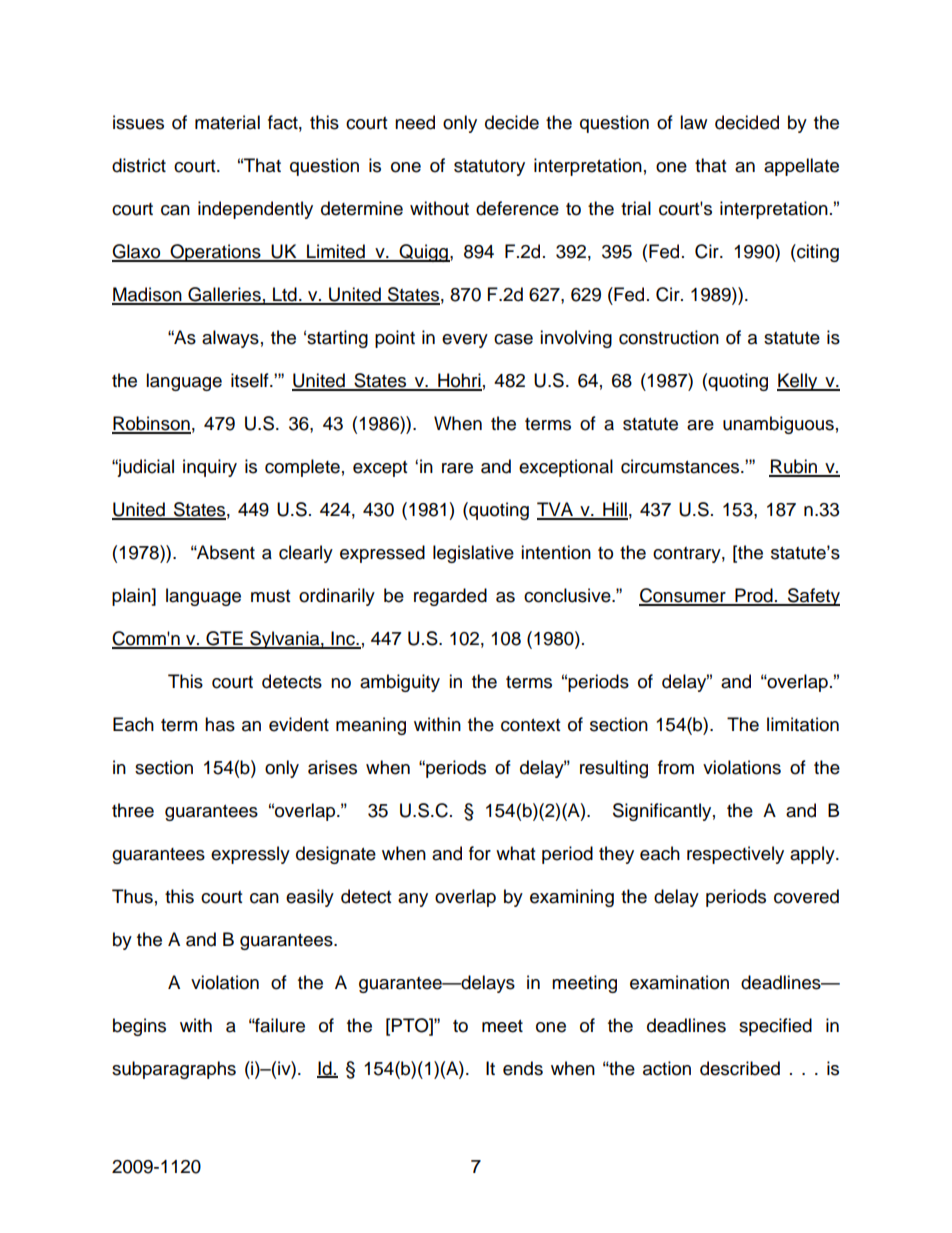 Image resolution: width=952 pixels, height=1233 pixels. What do you see at coordinates (227, 122) in the image?
I see `material` at bounding box center [227, 122].
